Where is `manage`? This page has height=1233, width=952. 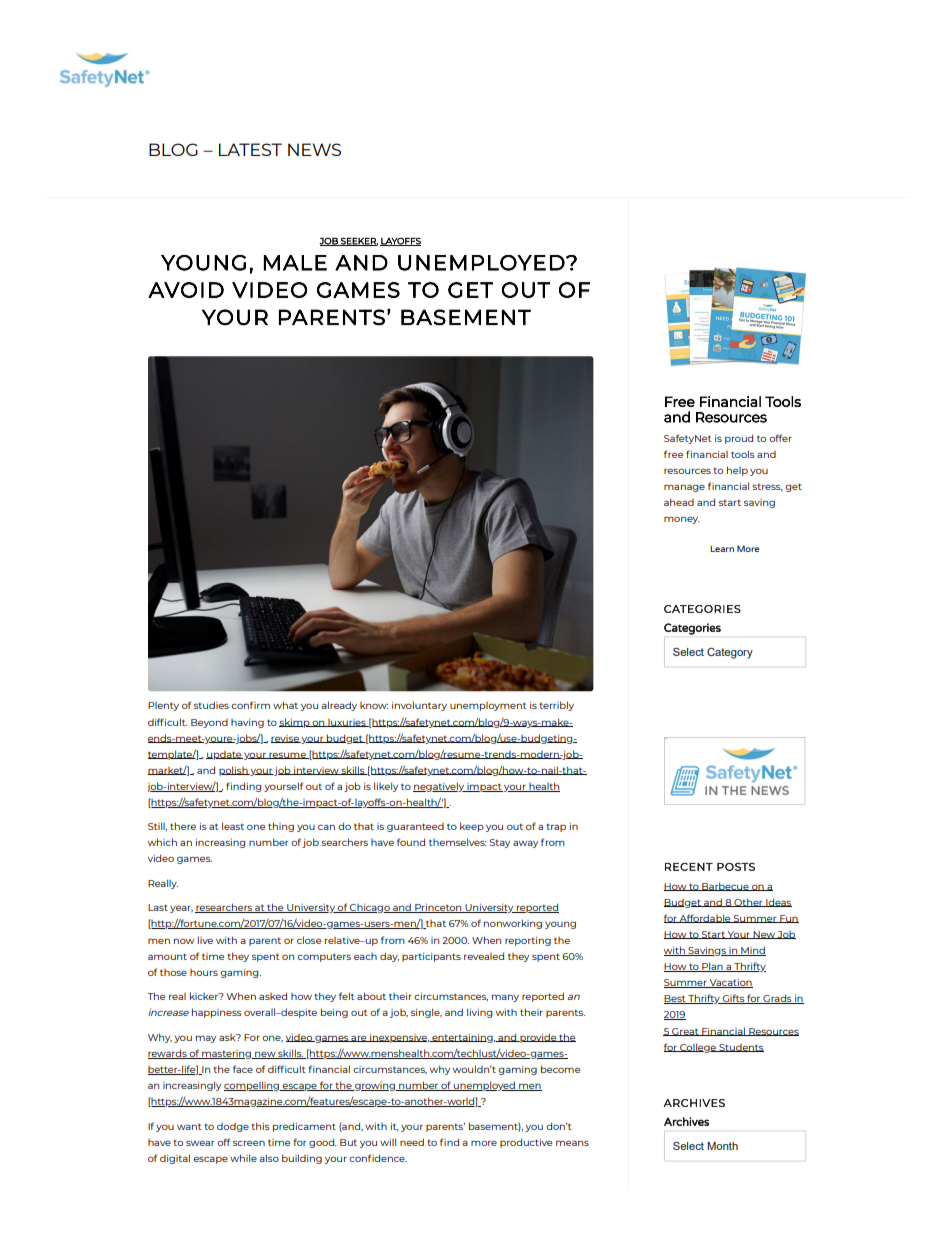 manage is located at coordinates (684, 488).
